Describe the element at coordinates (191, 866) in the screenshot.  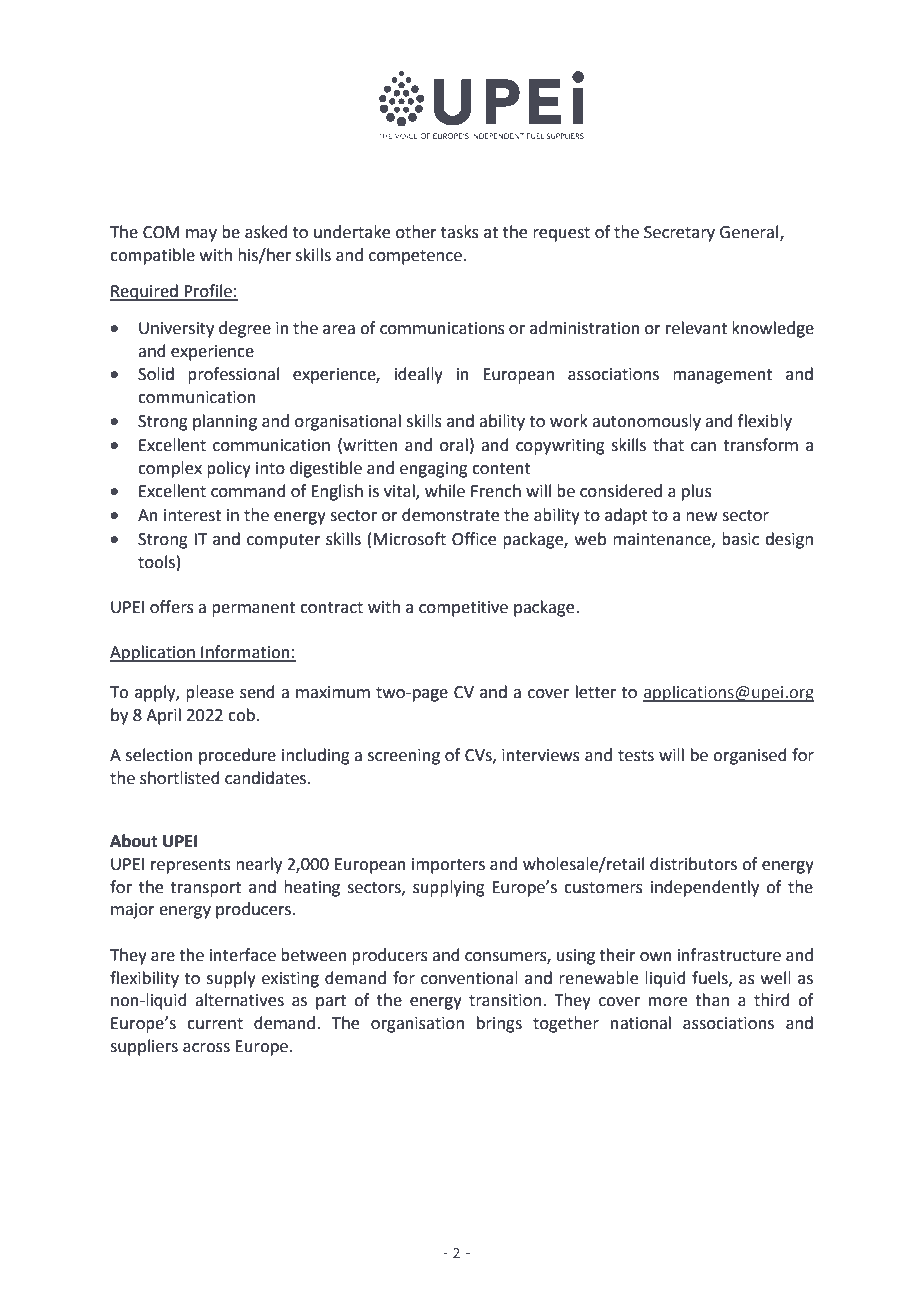
I see `represents` at that location.
